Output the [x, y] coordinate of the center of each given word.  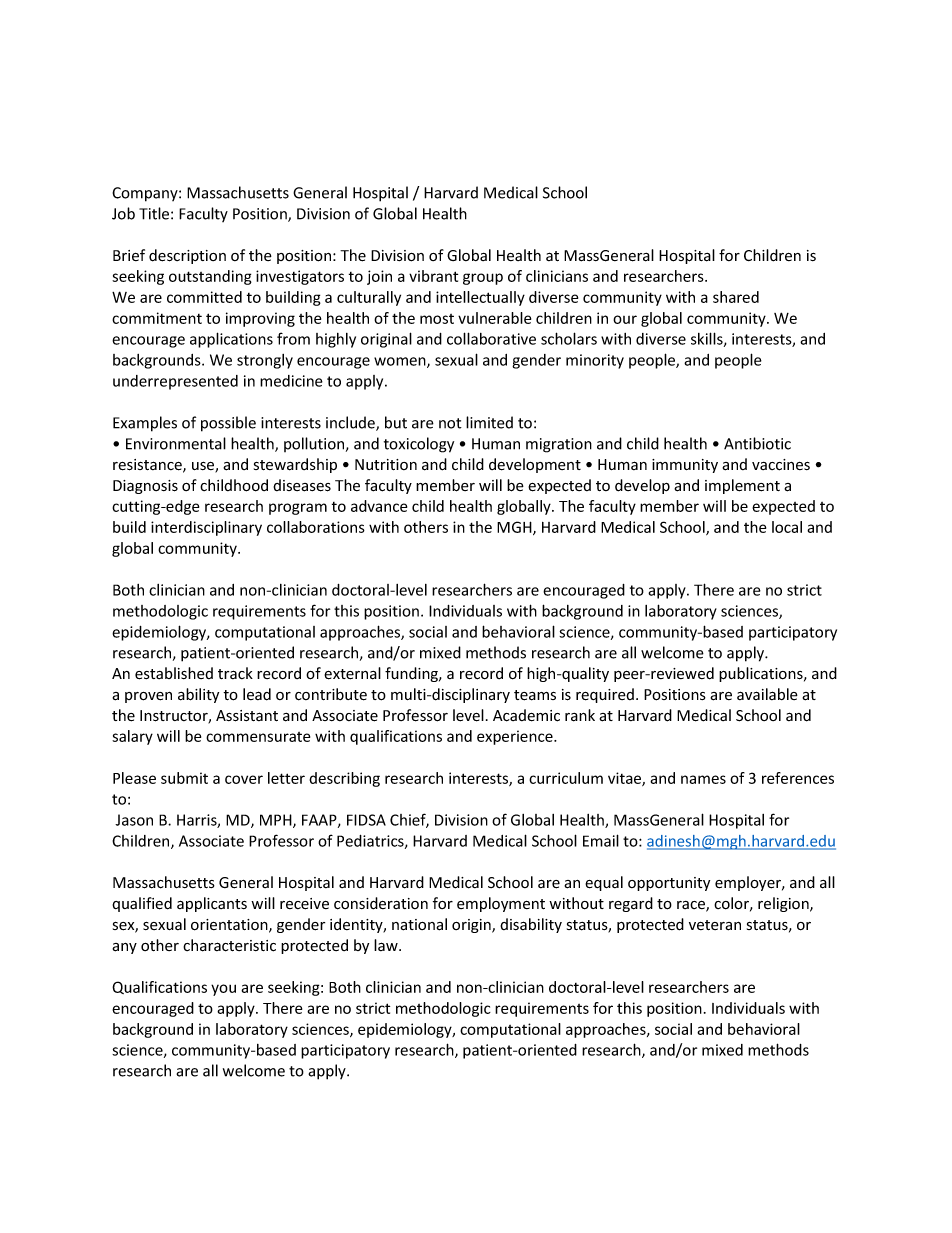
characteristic [229, 945]
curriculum [566, 778]
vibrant [433, 276]
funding [413, 674]
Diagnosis [145, 487]
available [767, 694]
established [174, 673]
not [450, 423]
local [787, 527]
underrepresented [175, 382]
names [703, 779]
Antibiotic [757, 443]
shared [736, 297]
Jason [134, 820]
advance [379, 506]
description [187, 256]
